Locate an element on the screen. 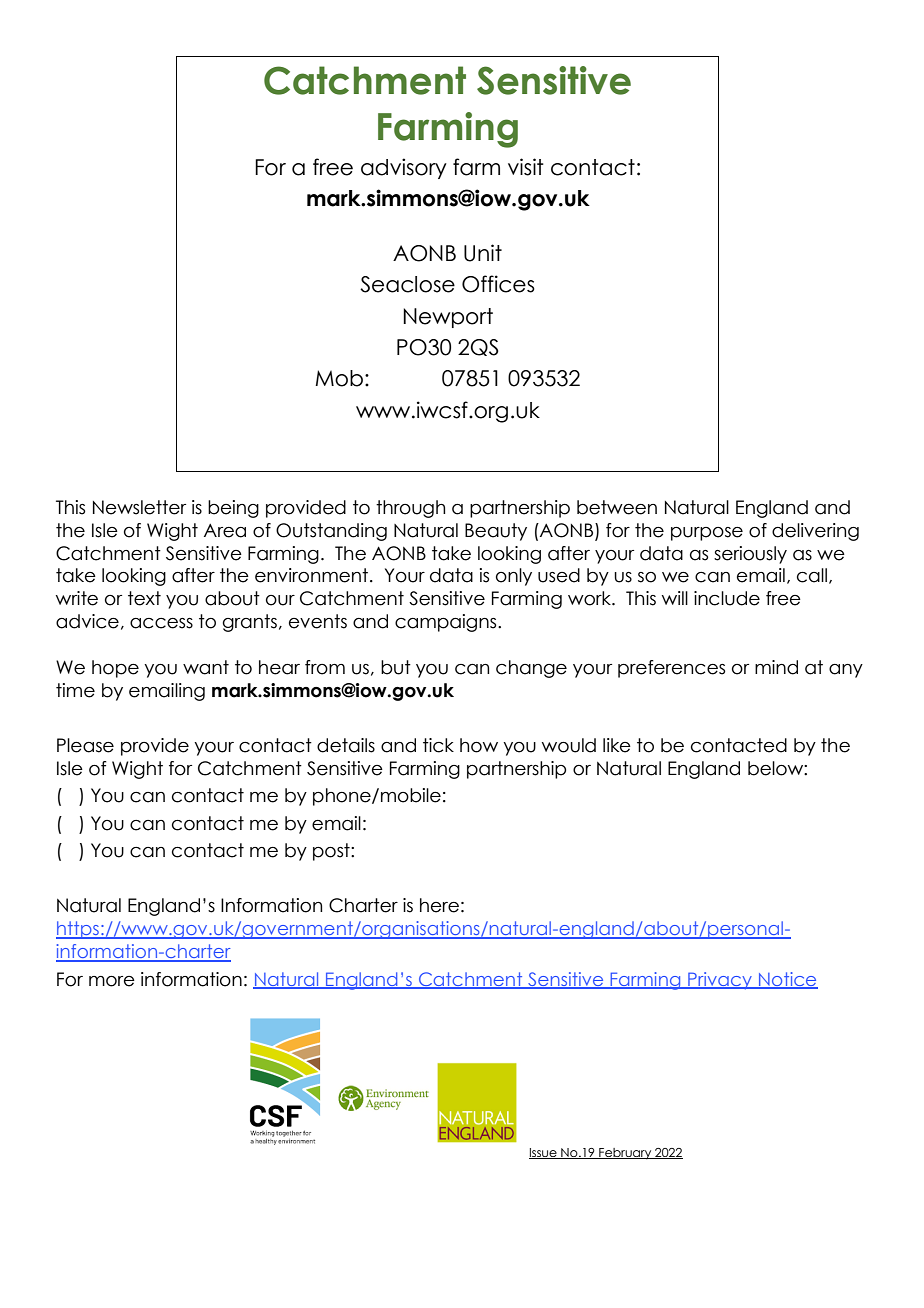 The width and height of the screenshot is (924, 1308). visit is located at coordinates (526, 167).
